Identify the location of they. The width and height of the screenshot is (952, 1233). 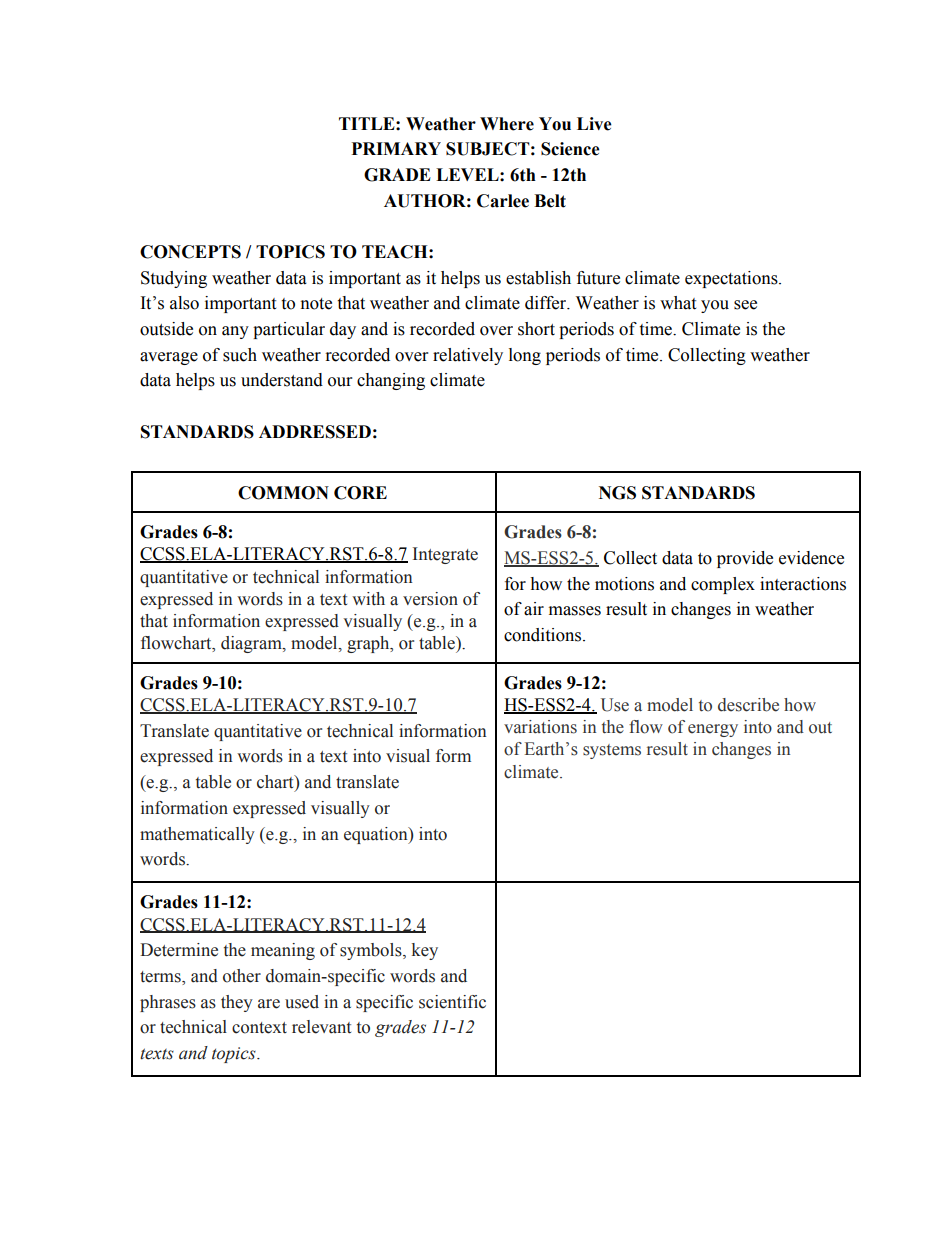
(237, 1003).
